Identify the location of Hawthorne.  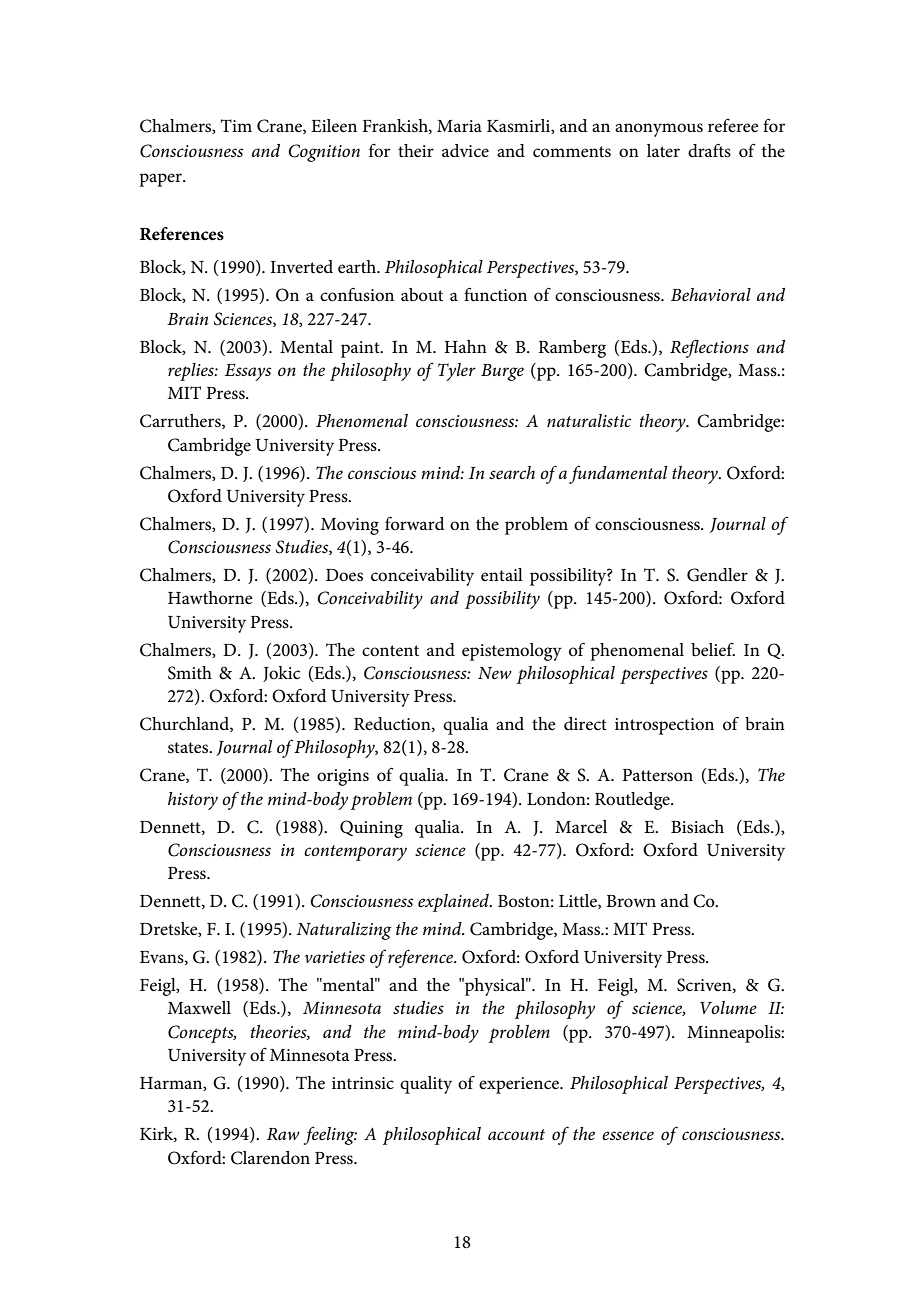
(210, 597).
